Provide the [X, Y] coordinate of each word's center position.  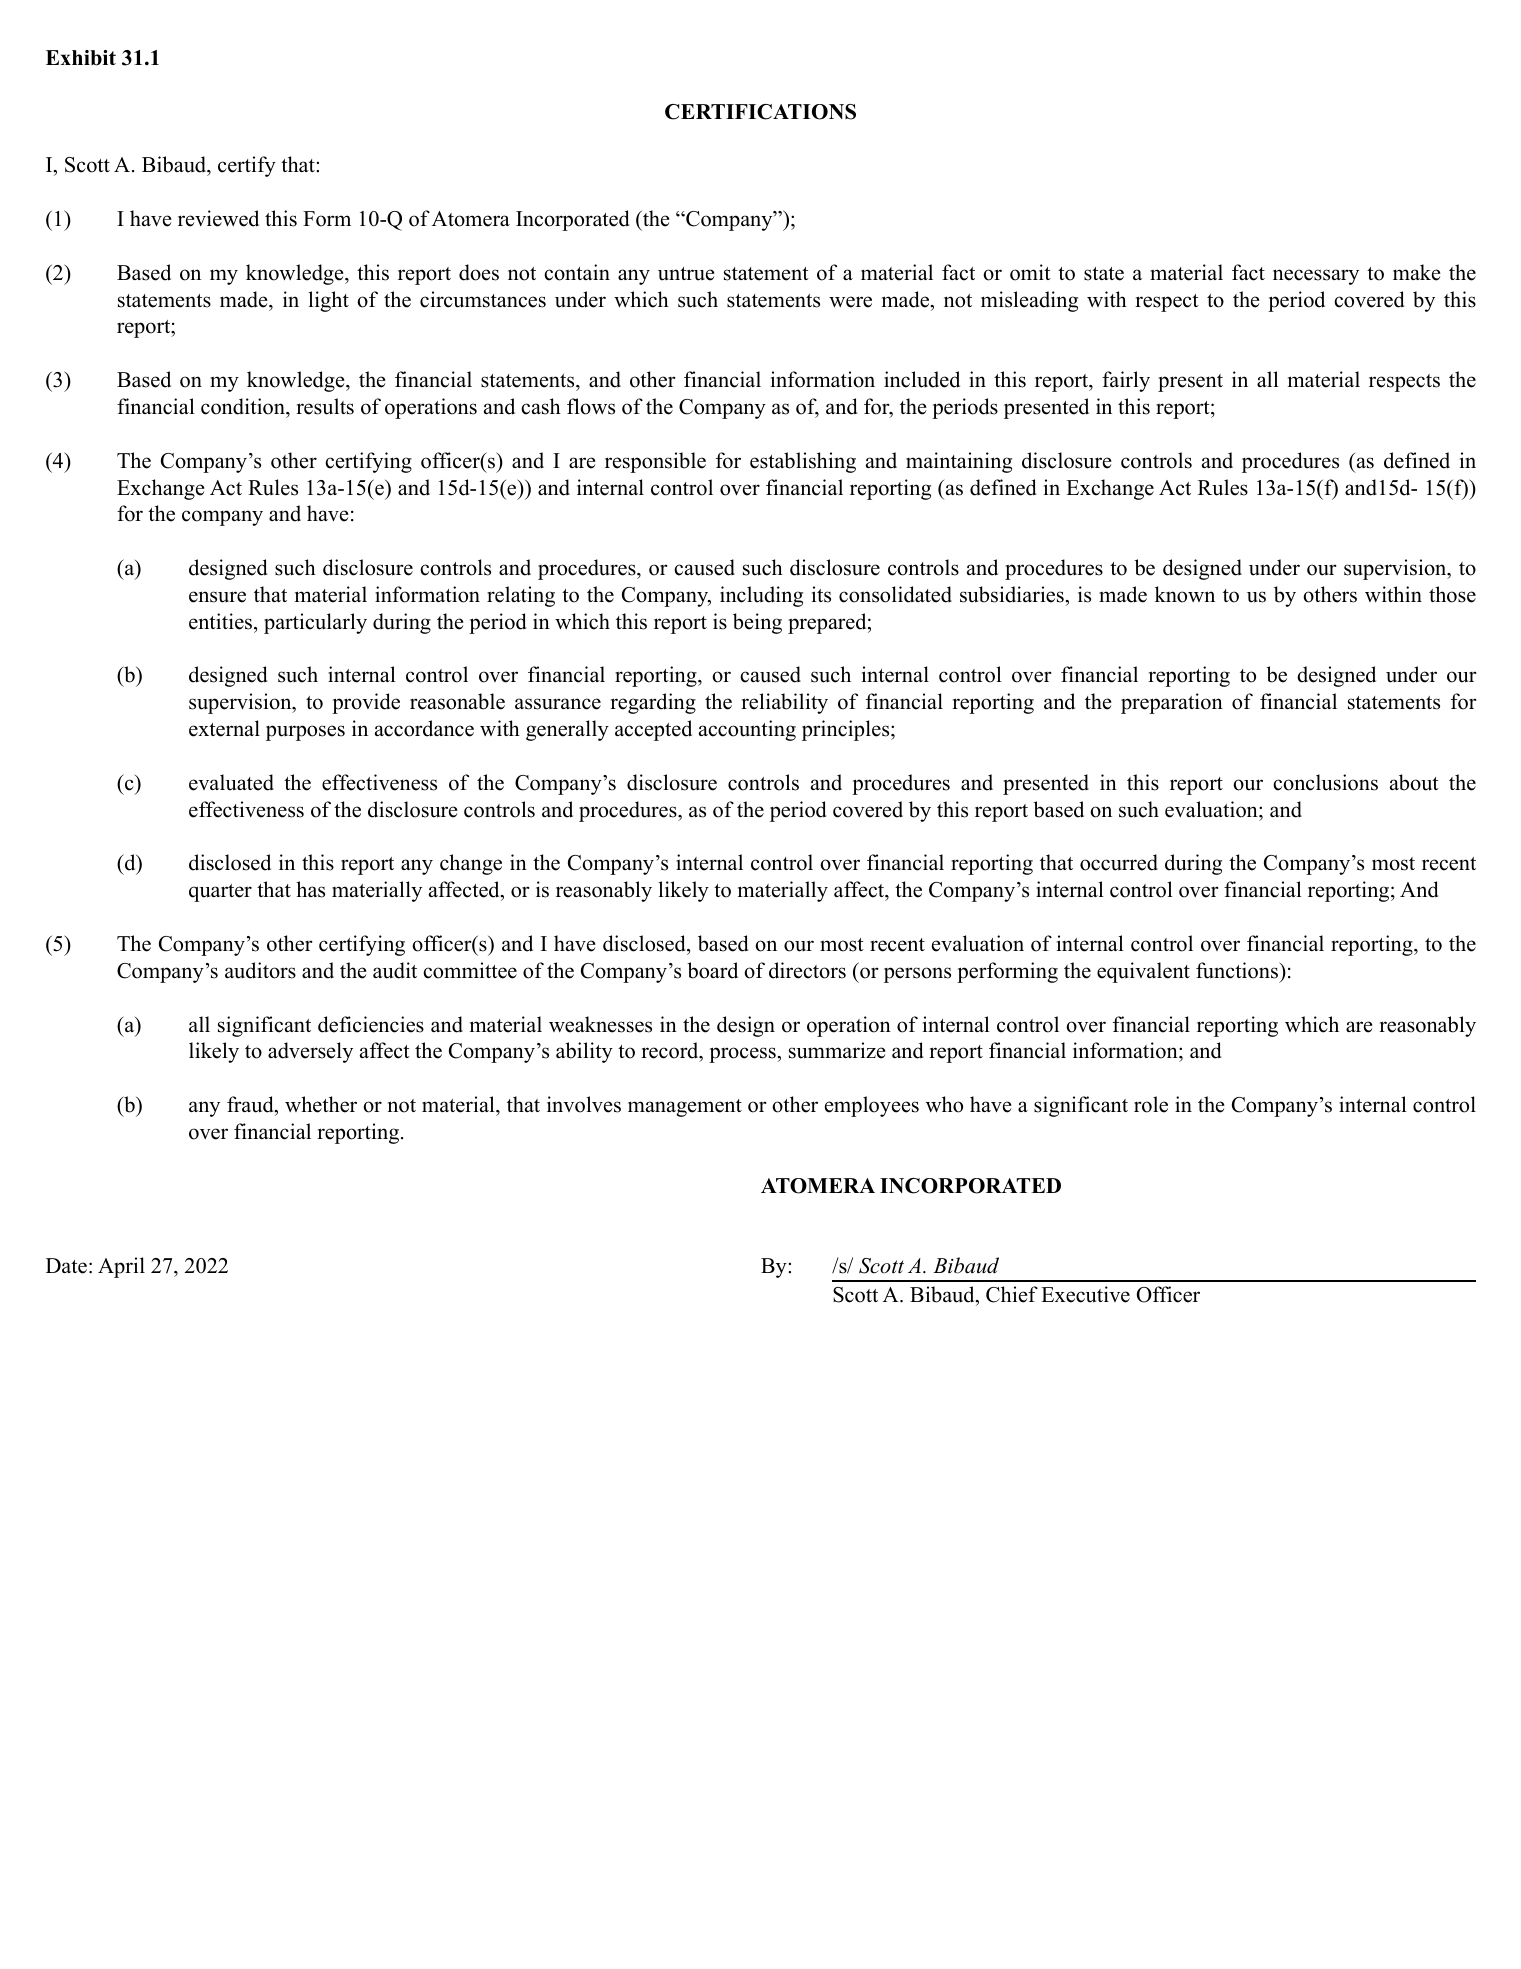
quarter [220, 893]
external [224, 728]
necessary [1316, 277]
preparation [1172, 703]
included [922, 379]
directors [807, 970]
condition [244, 406]
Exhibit [81, 58]
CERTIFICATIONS [760, 112]
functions [1238, 970]
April [121, 1267]
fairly [1126, 381]
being [757, 623]
